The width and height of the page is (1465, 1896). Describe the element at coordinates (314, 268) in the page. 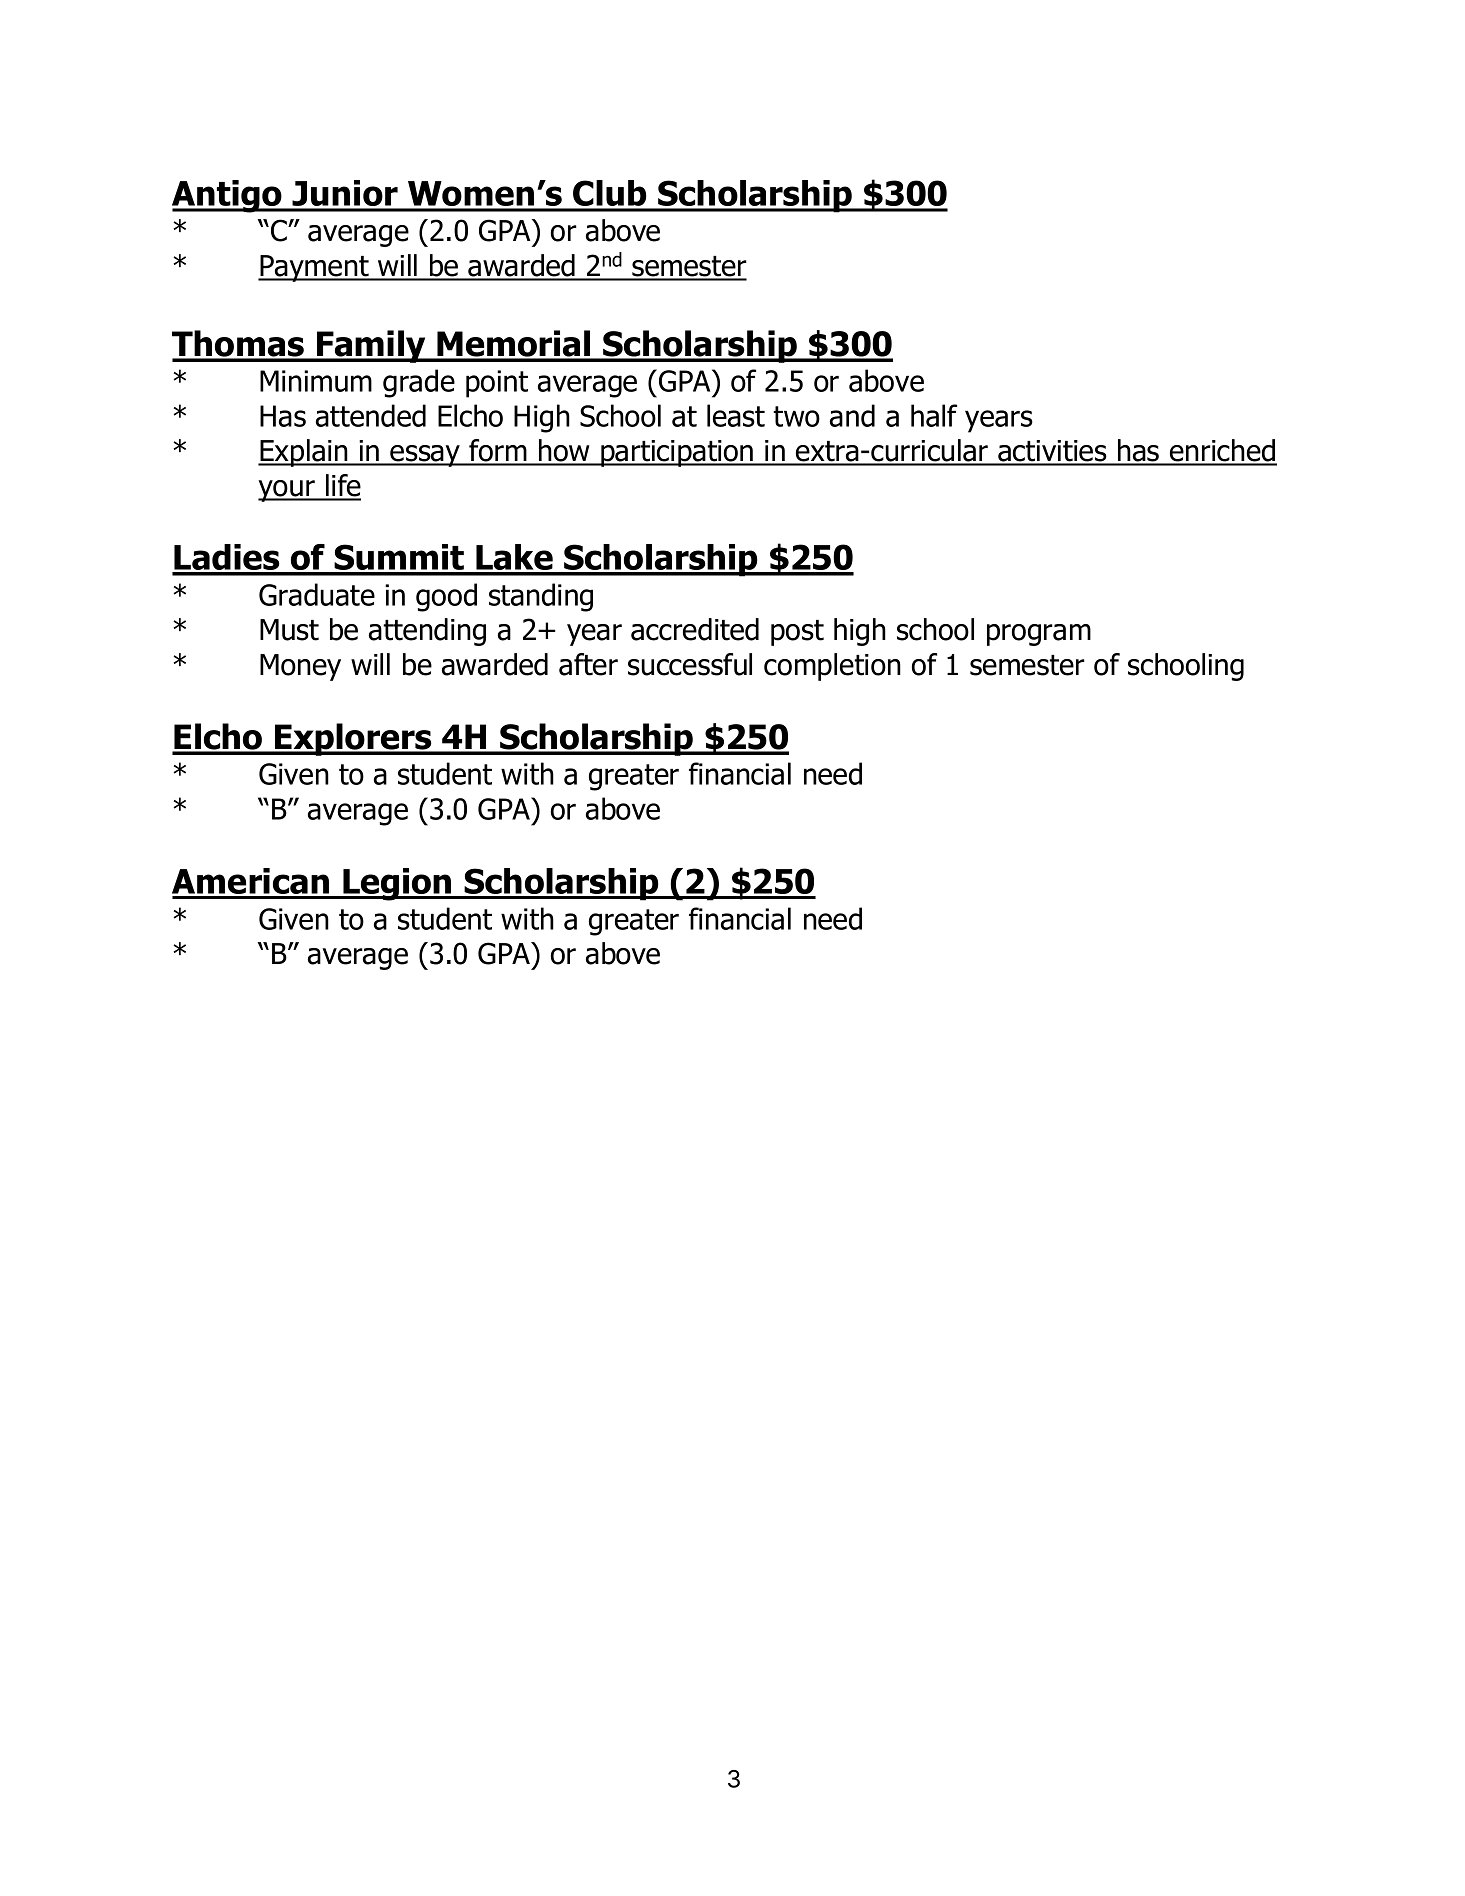

I see `Payment` at that location.
